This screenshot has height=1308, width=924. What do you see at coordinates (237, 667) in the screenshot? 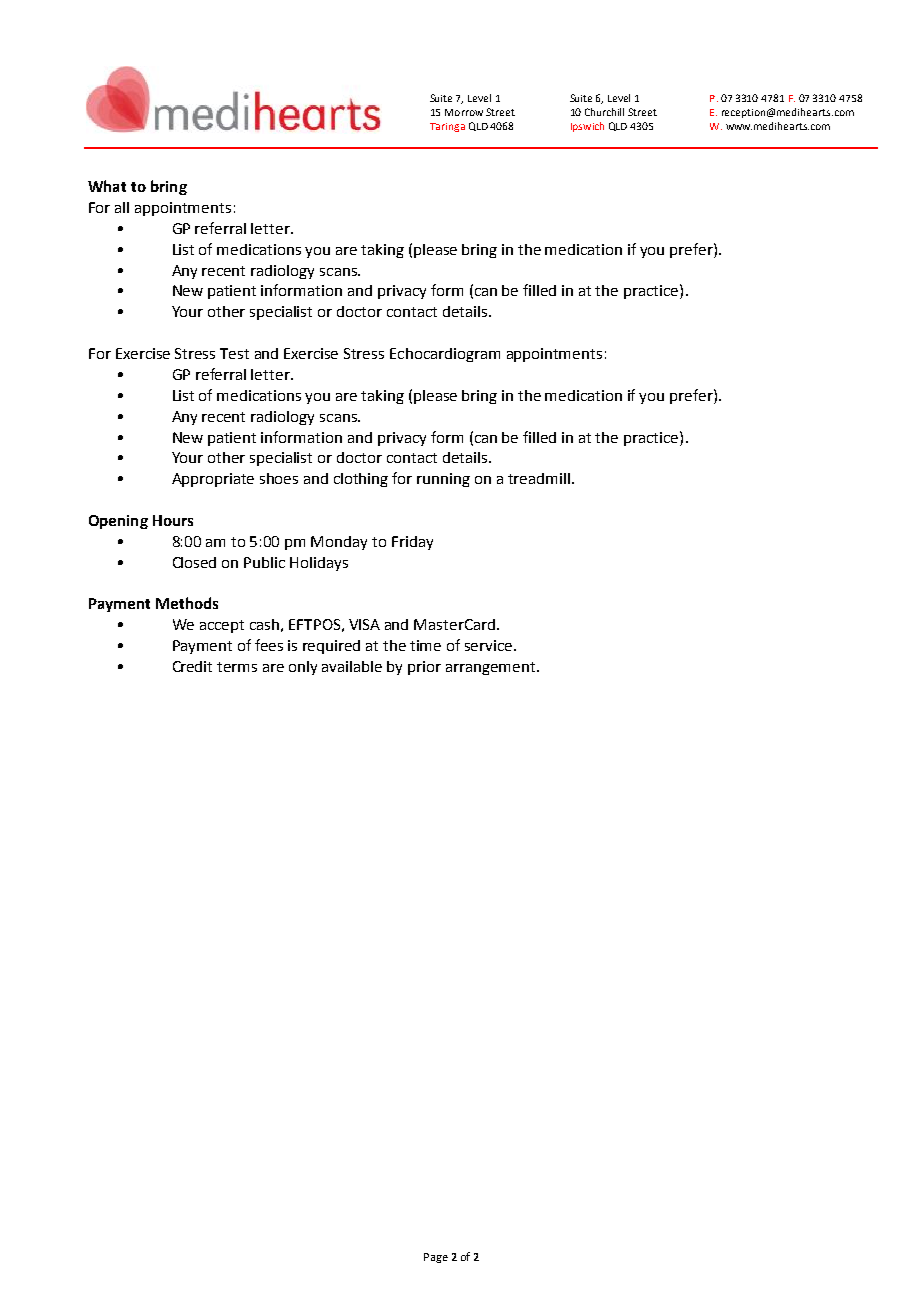
I see `terms` at bounding box center [237, 667].
